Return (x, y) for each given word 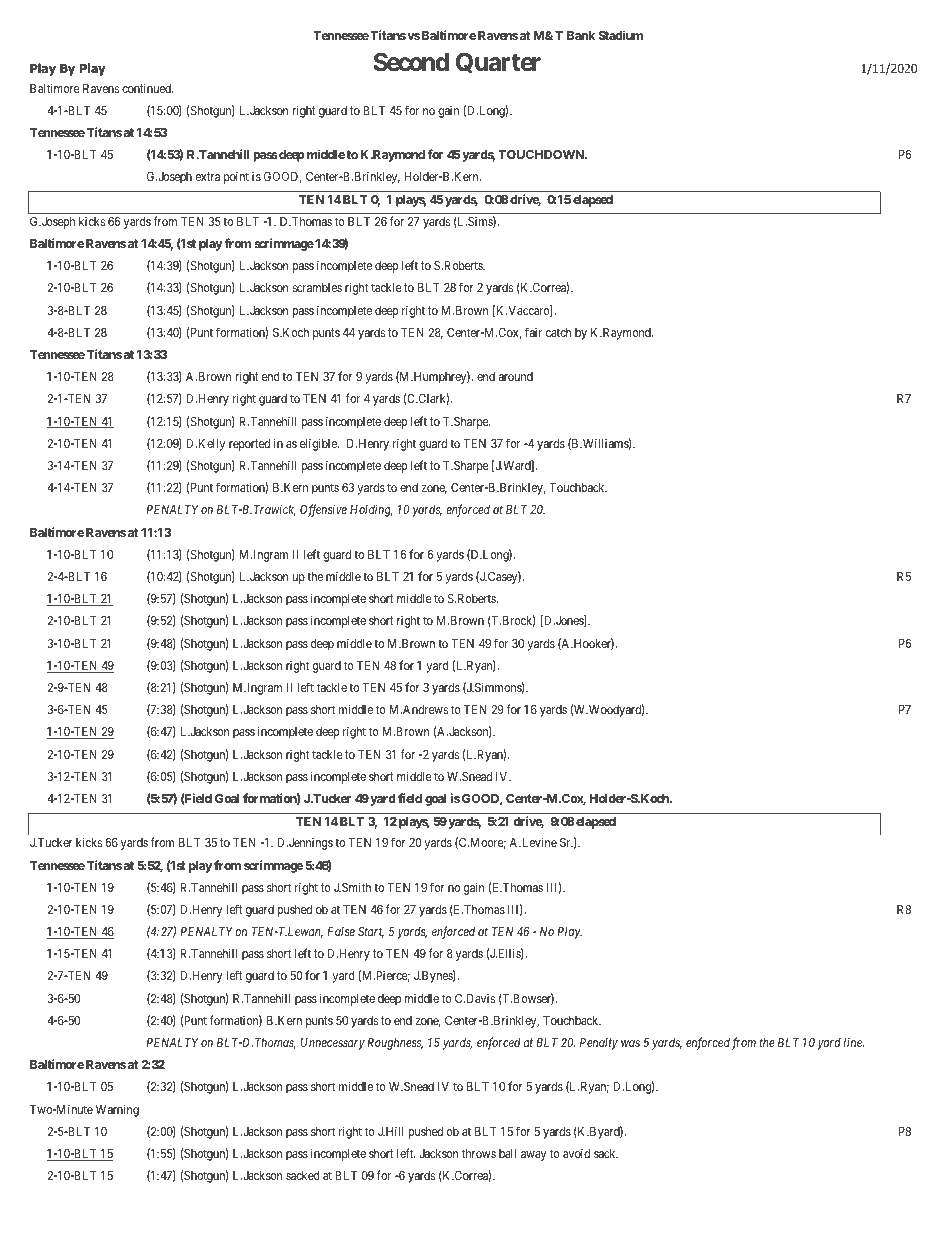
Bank (581, 35)
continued (147, 88)
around (516, 376)
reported (249, 445)
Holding (371, 511)
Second (411, 62)
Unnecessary (333, 1044)
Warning (117, 1110)
